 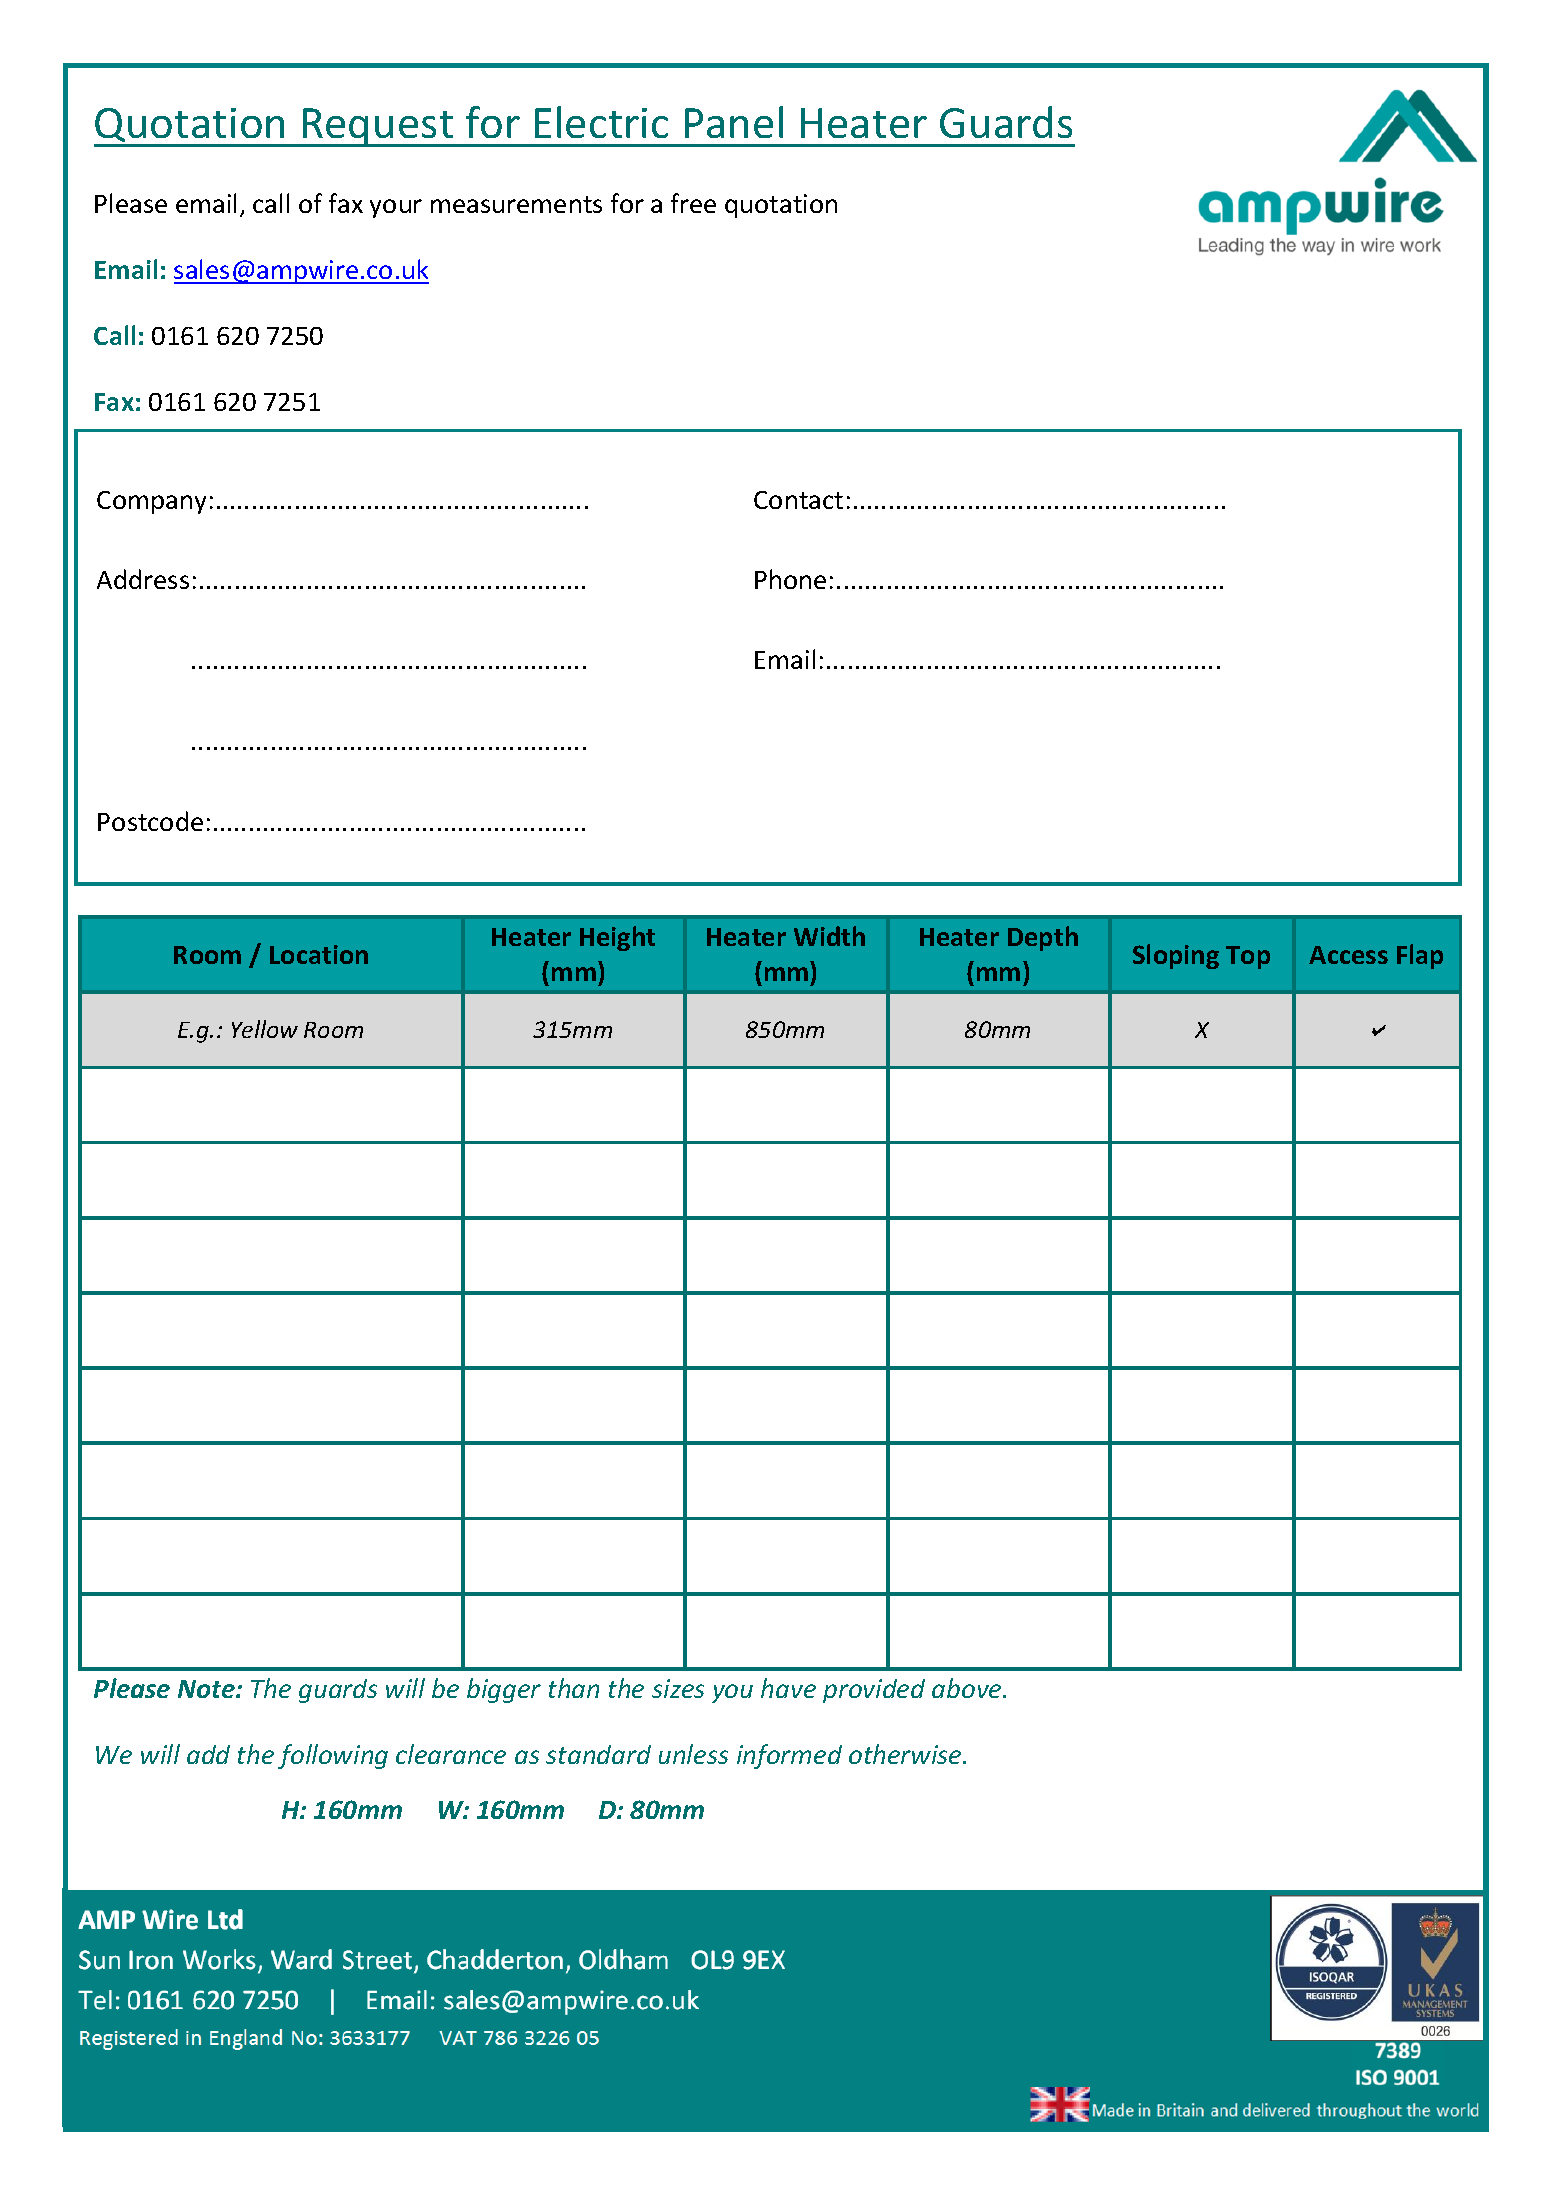 I want to click on above, so click(x=968, y=1688).
